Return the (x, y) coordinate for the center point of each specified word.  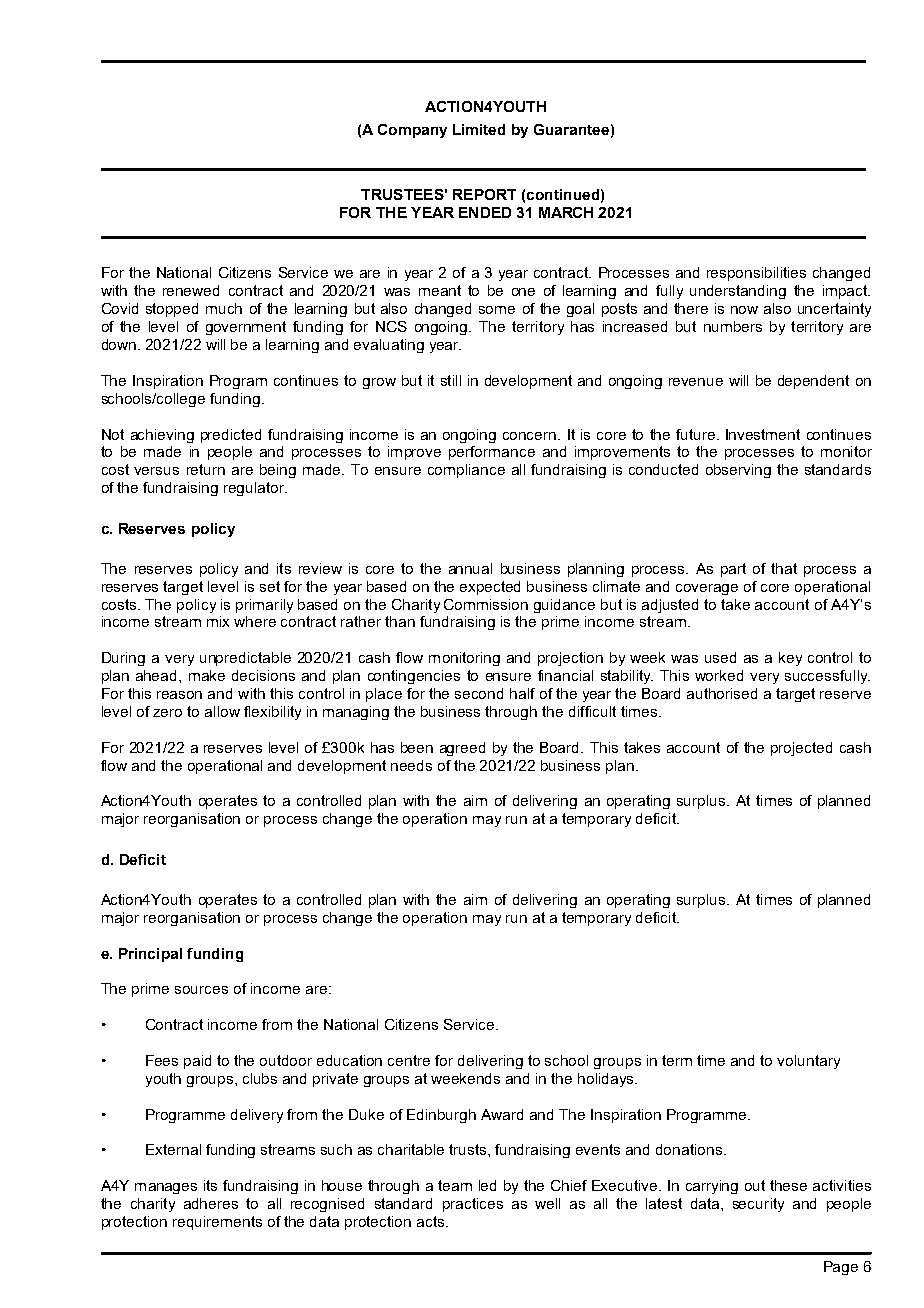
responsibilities (756, 274)
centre (409, 1060)
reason (179, 695)
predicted (231, 436)
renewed (191, 290)
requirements (217, 1223)
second (479, 693)
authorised (722, 693)
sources (201, 990)
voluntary (808, 1062)
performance (492, 453)
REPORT (484, 194)
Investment (763, 434)
